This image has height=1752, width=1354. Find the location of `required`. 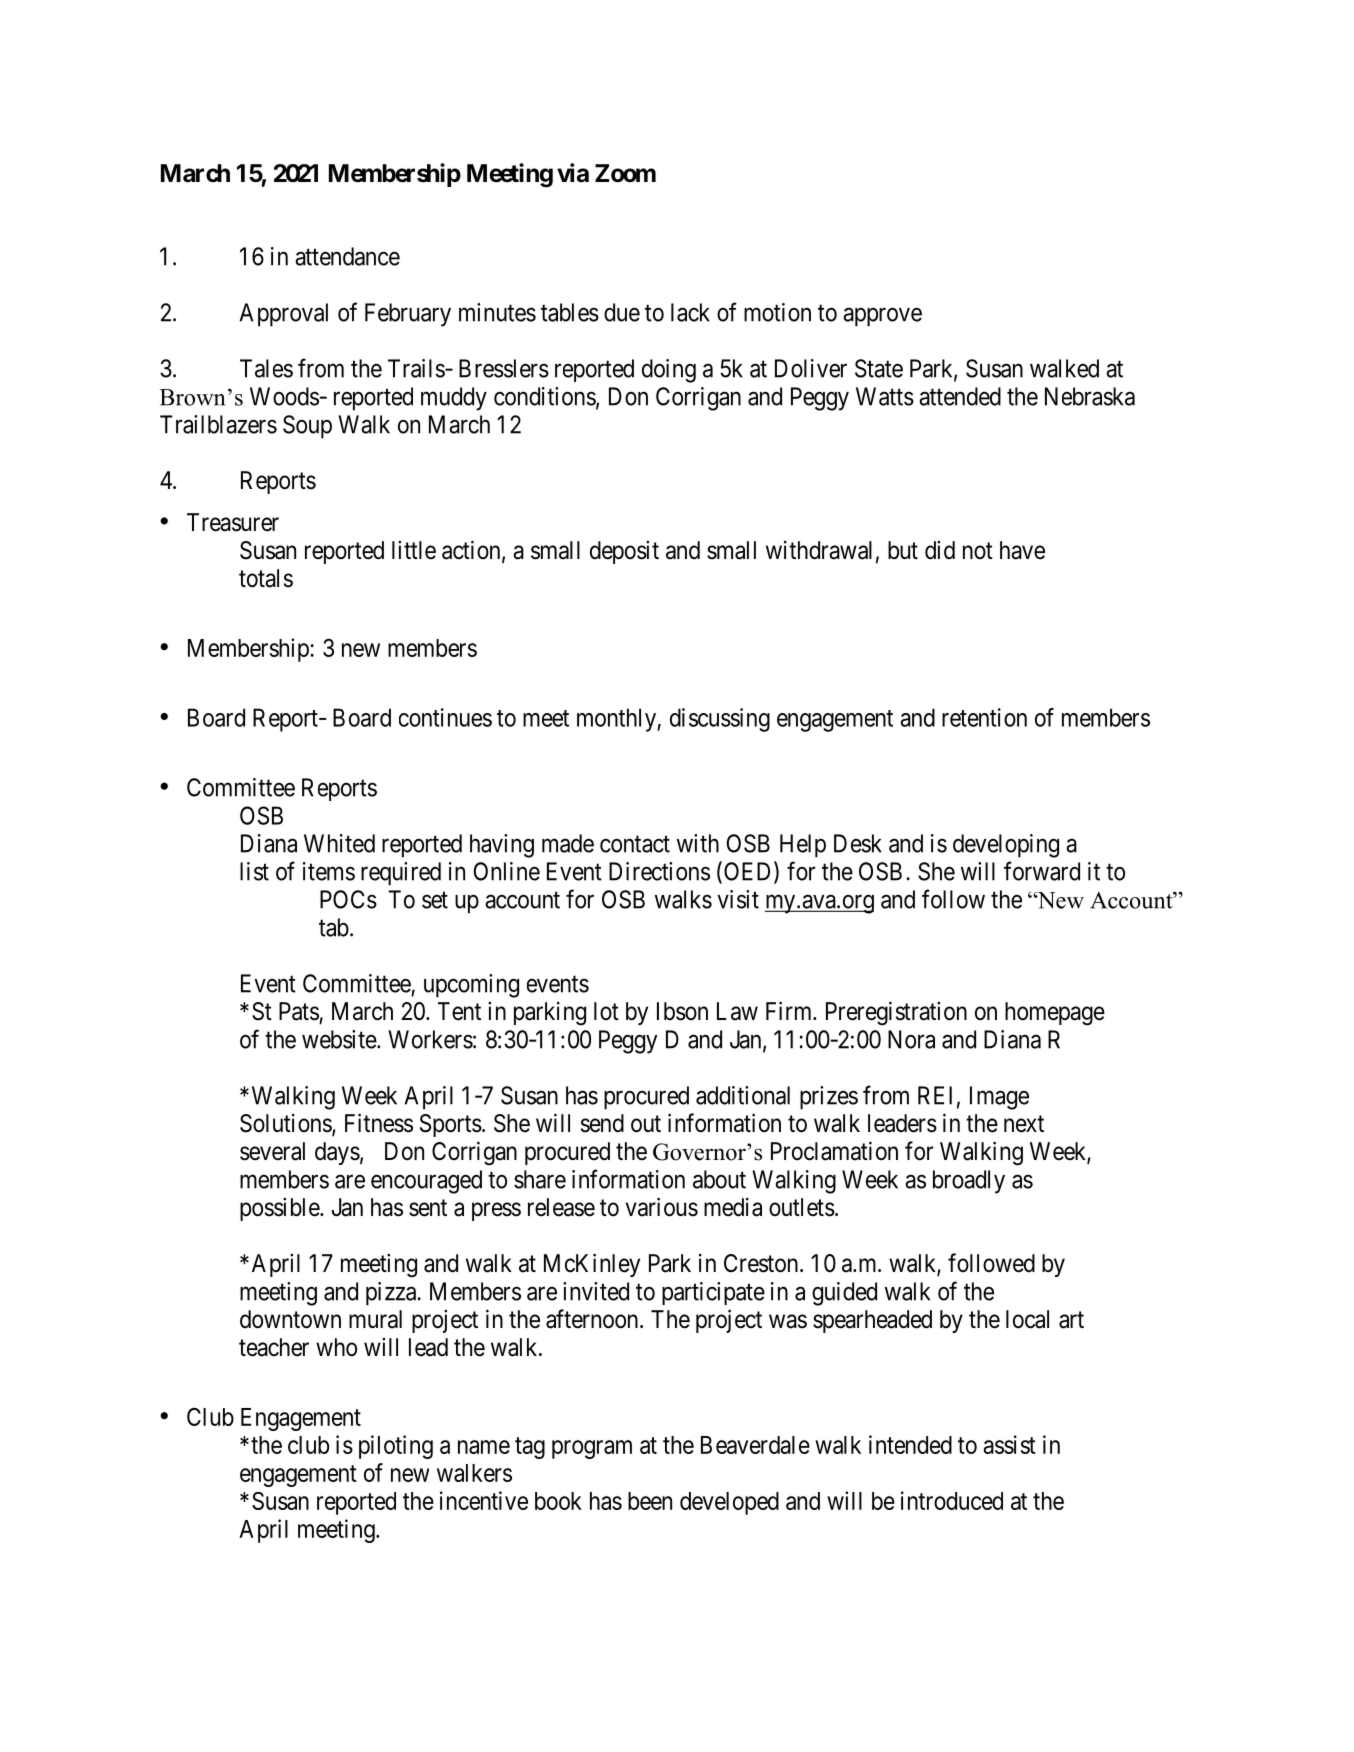

required is located at coordinates (401, 874).
